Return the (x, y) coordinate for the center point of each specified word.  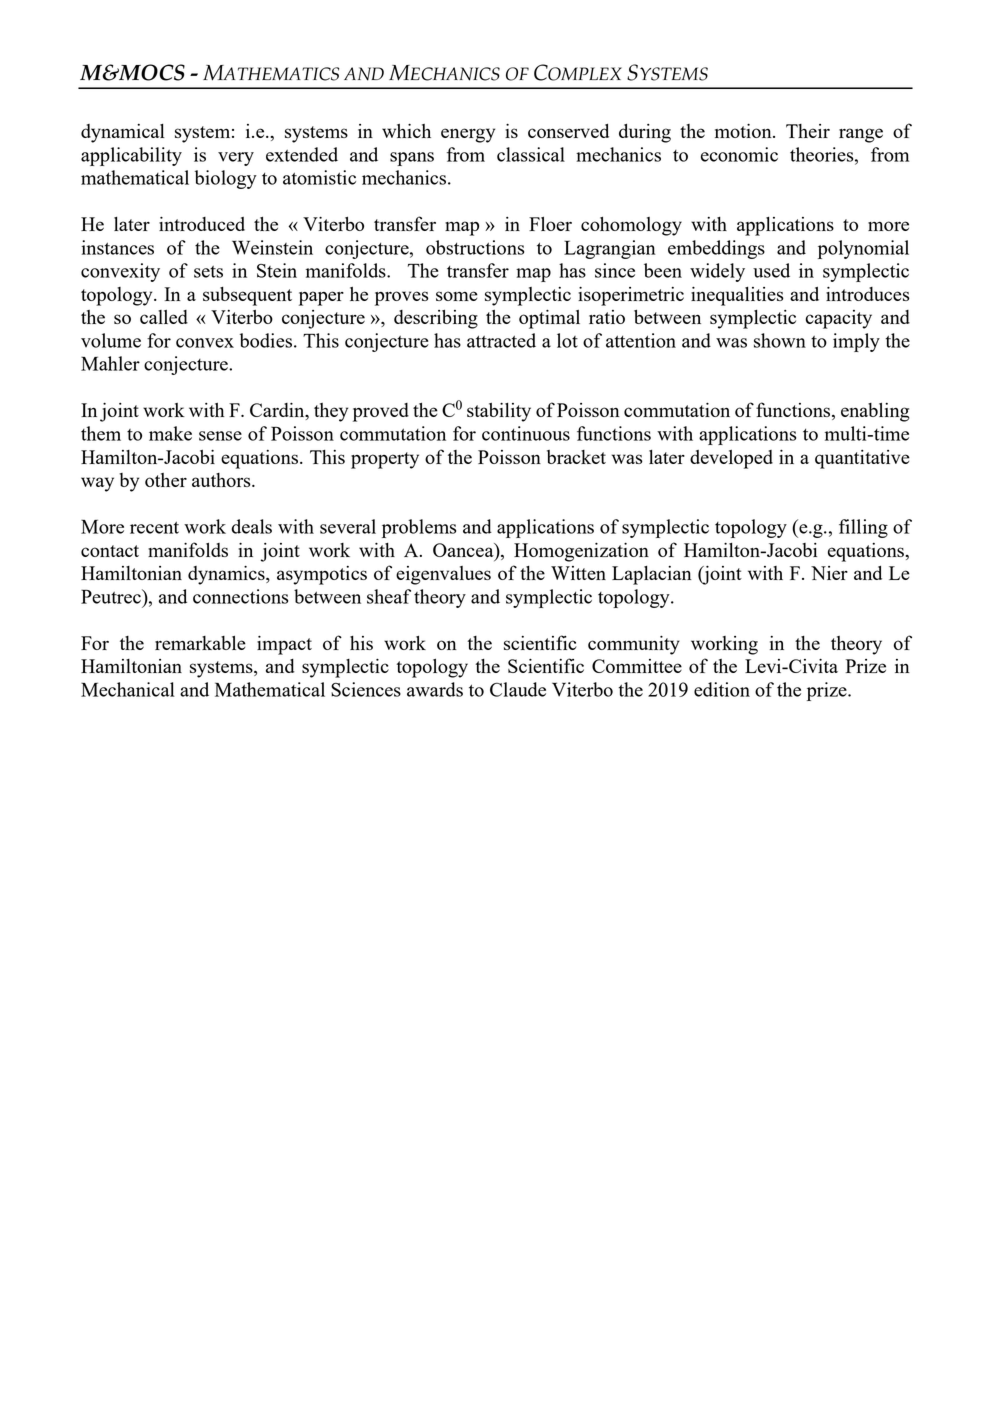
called (164, 317)
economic (739, 154)
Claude (518, 689)
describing (436, 319)
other (166, 480)
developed (731, 459)
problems (419, 528)
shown (780, 340)
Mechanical (128, 689)
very (236, 159)
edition (722, 689)
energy (468, 135)
